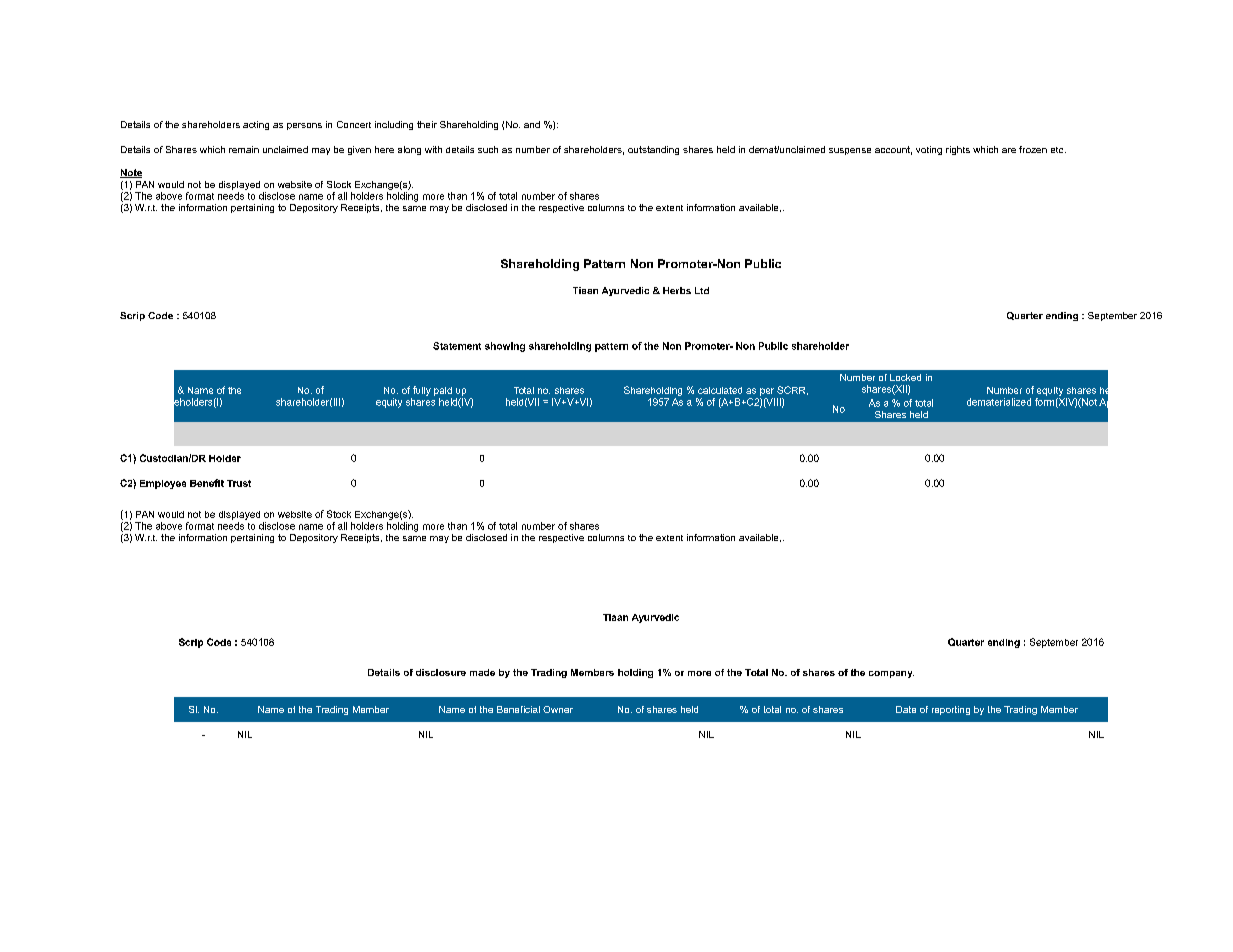 The image size is (1233, 952). What do you see at coordinates (457, 346) in the screenshot?
I see `Statement` at bounding box center [457, 346].
